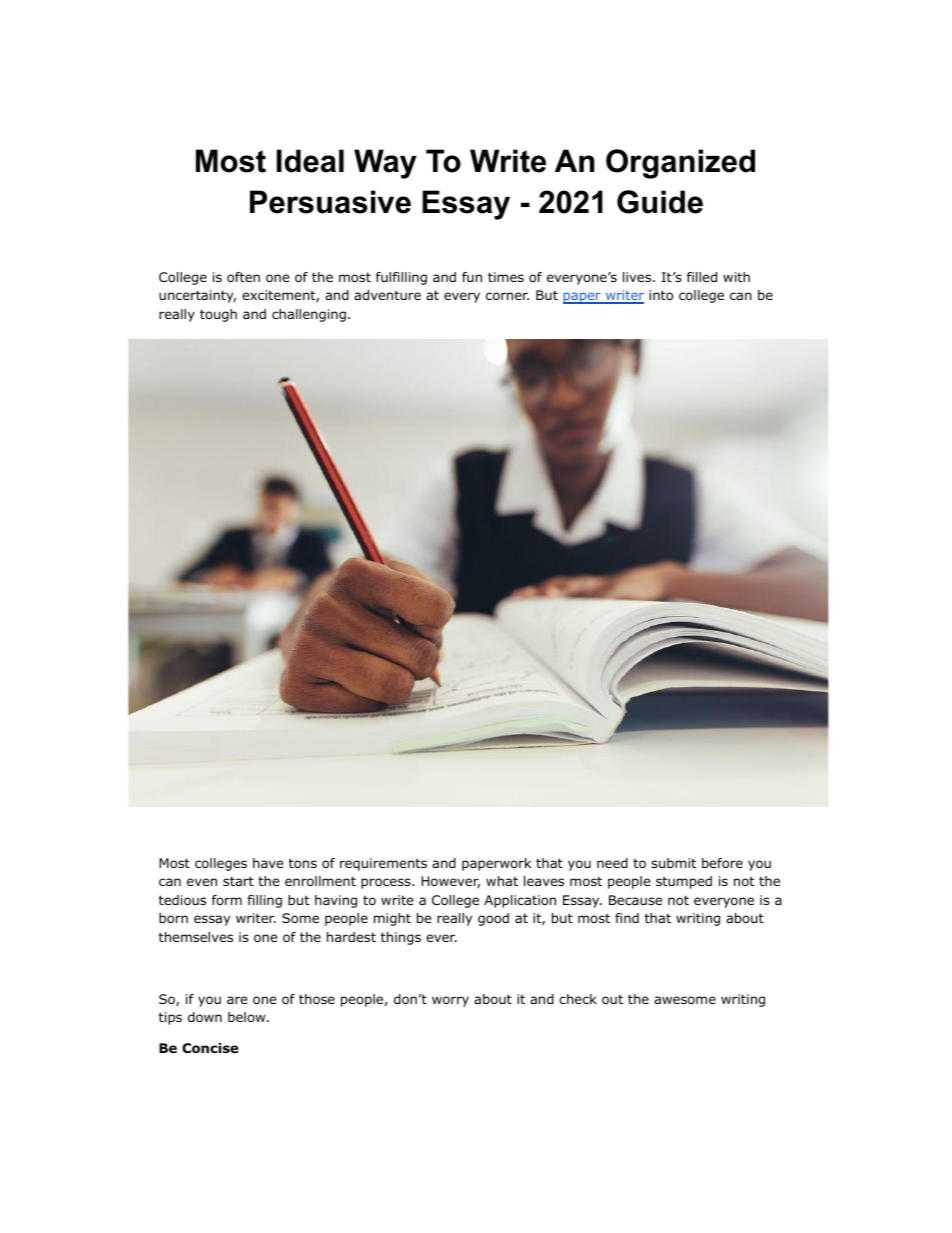  What do you see at coordinates (661, 295) in the page?
I see `into` at bounding box center [661, 295].
